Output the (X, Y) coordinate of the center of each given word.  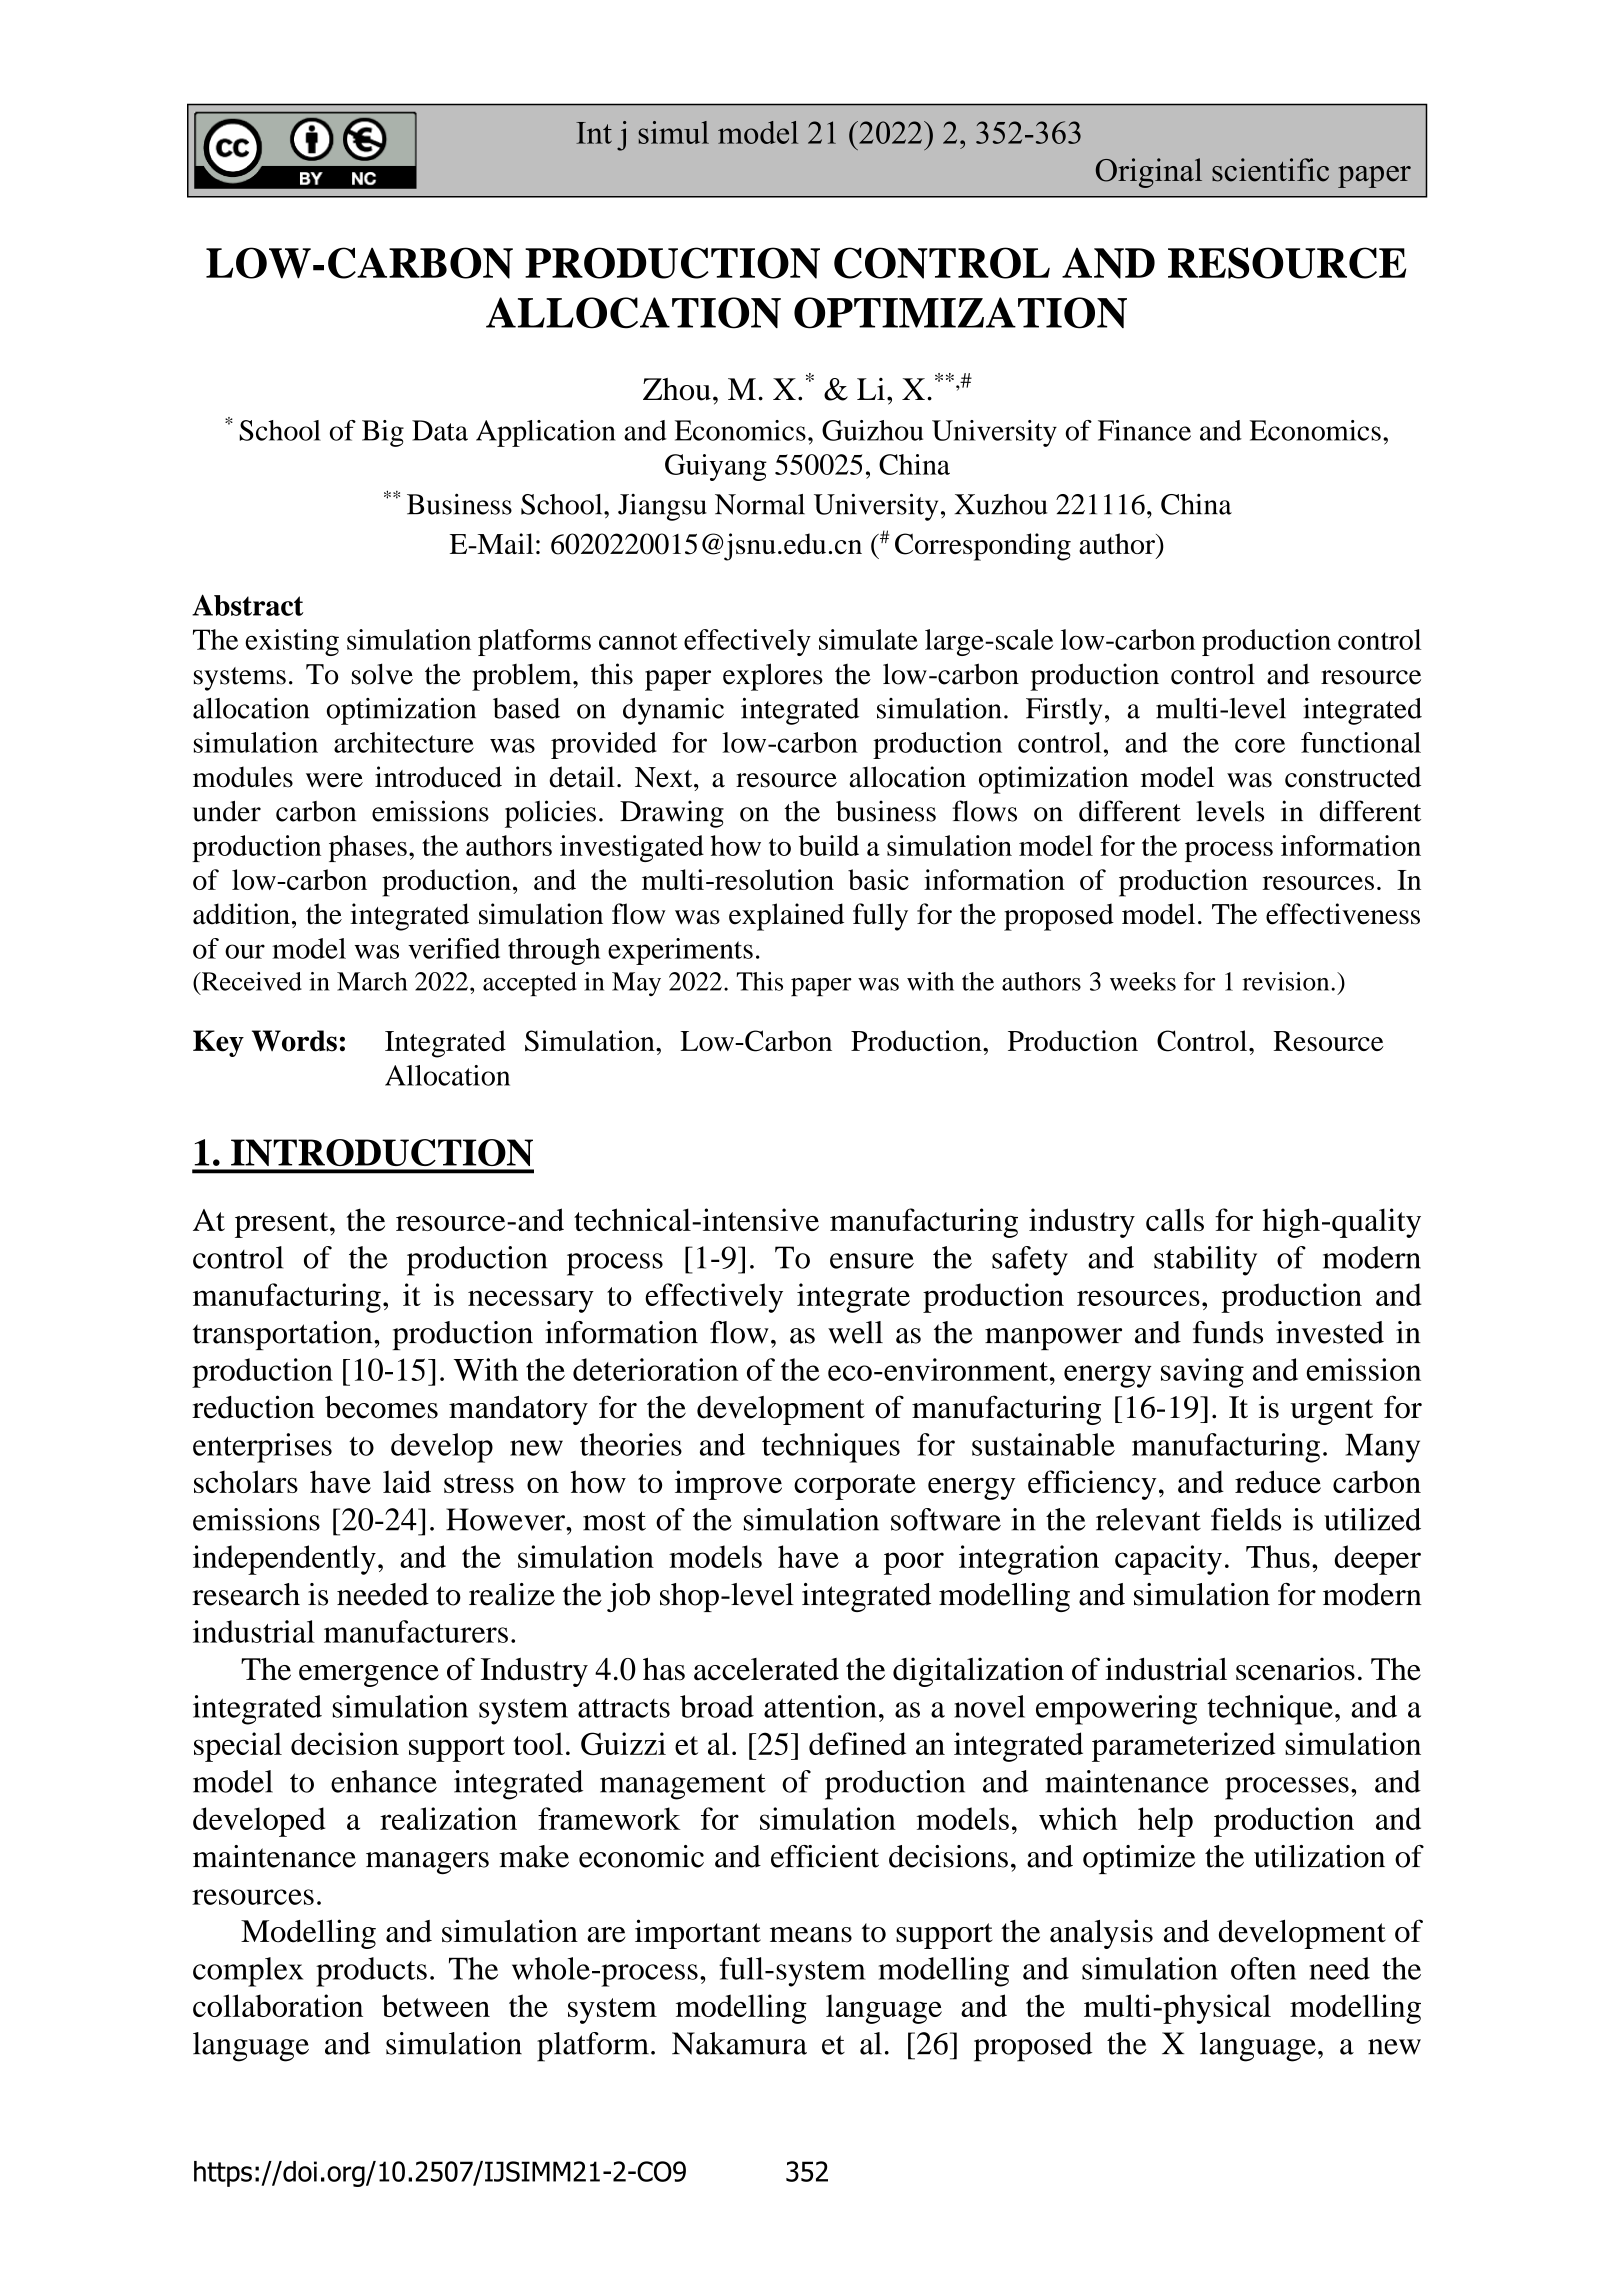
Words (294, 1041)
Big (383, 433)
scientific (1270, 170)
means (811, 1935)
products (371, 1972)
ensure (872, 1261)
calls (1175, 1219)
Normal (760, 504)
